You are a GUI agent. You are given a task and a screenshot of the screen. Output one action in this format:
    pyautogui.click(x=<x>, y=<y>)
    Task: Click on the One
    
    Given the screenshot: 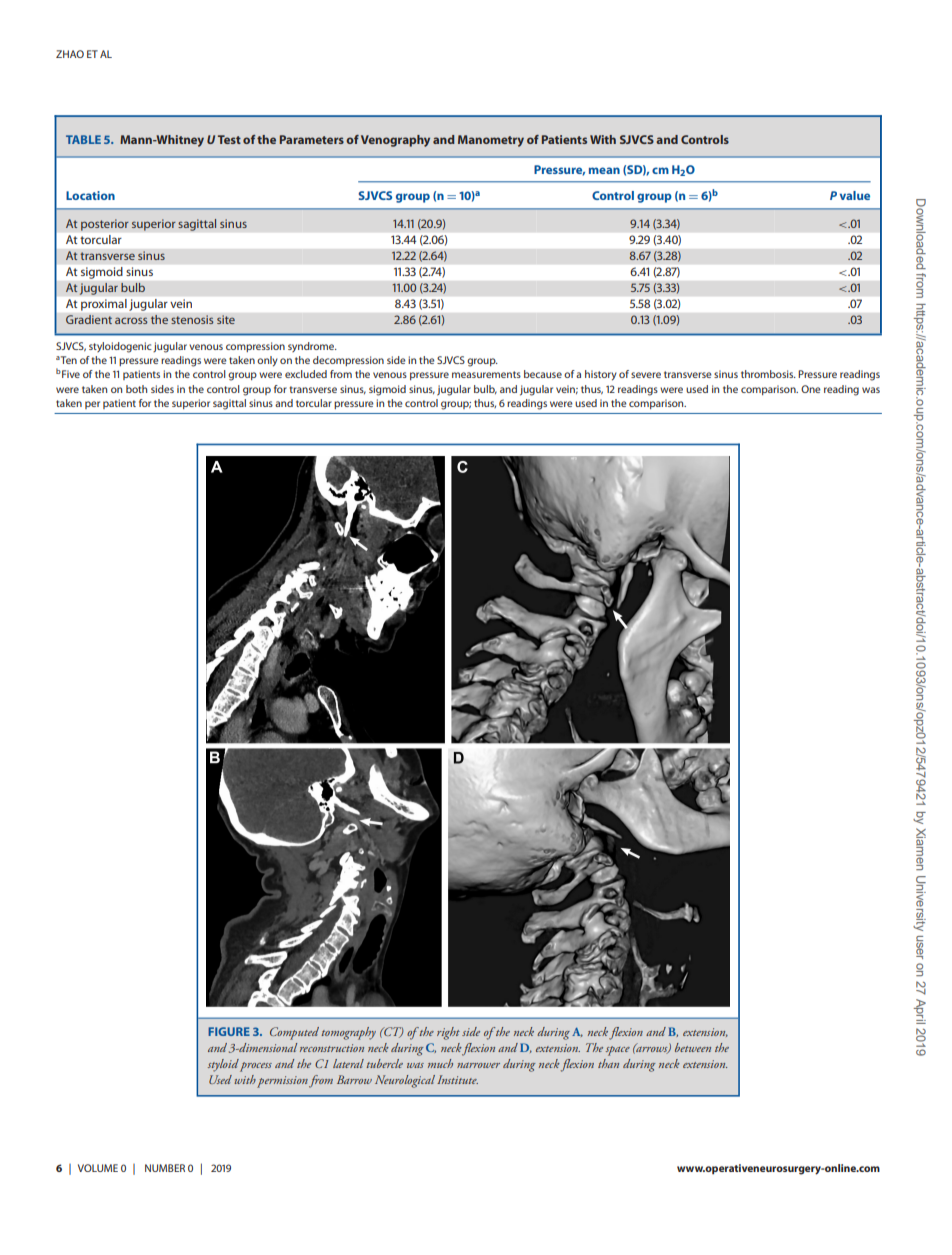 What is the action you would take?
    pyautogui.click(x=811, y=389)
